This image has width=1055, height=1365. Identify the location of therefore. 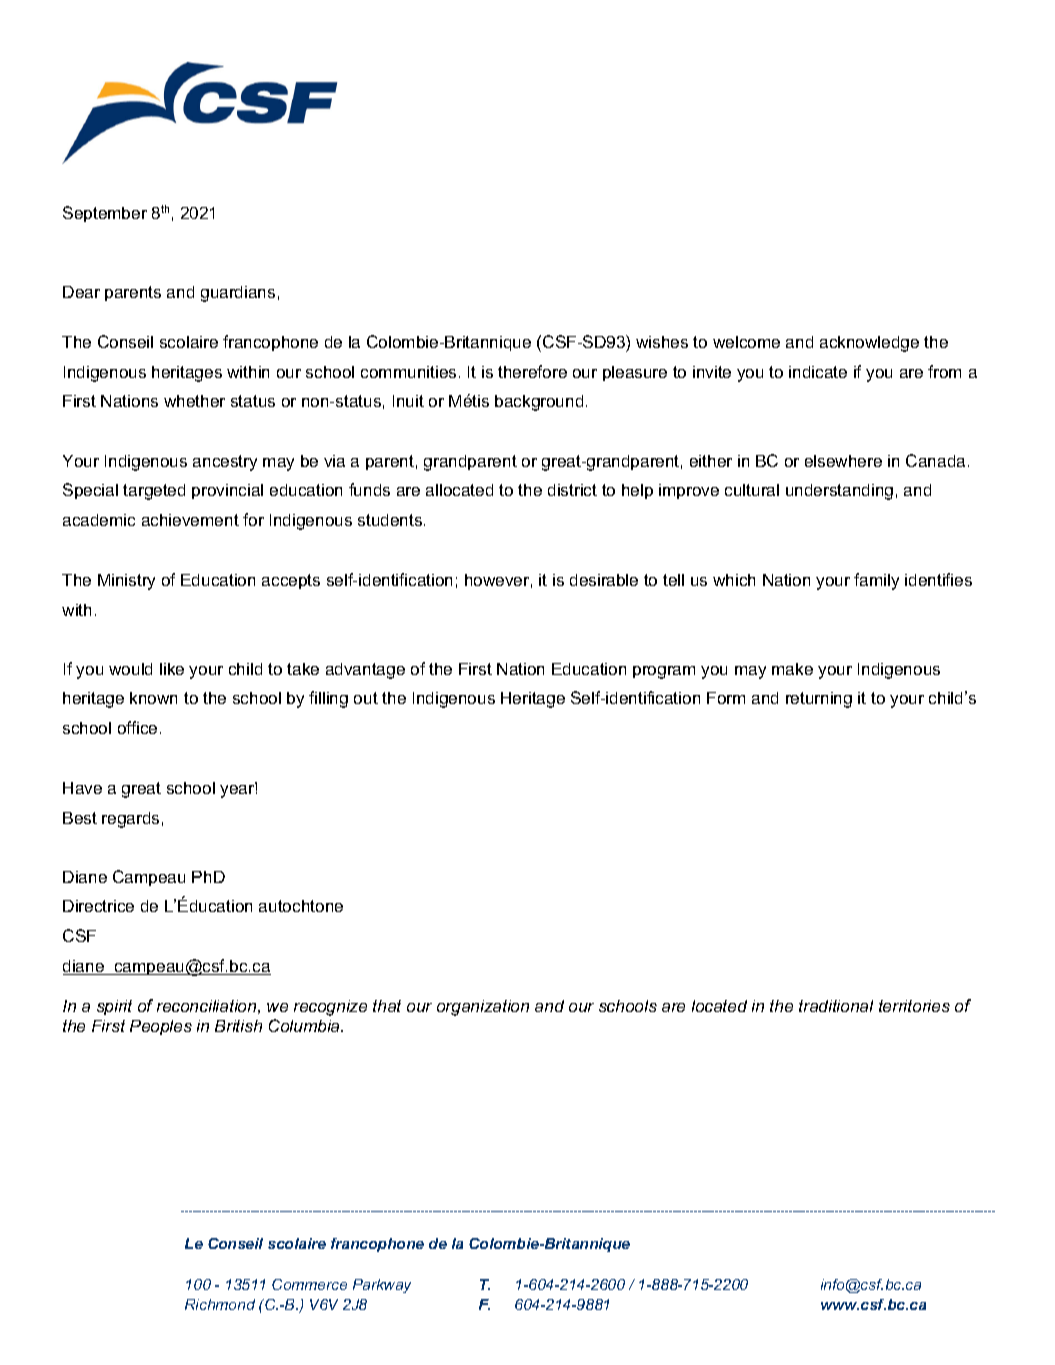
(532, 371).
